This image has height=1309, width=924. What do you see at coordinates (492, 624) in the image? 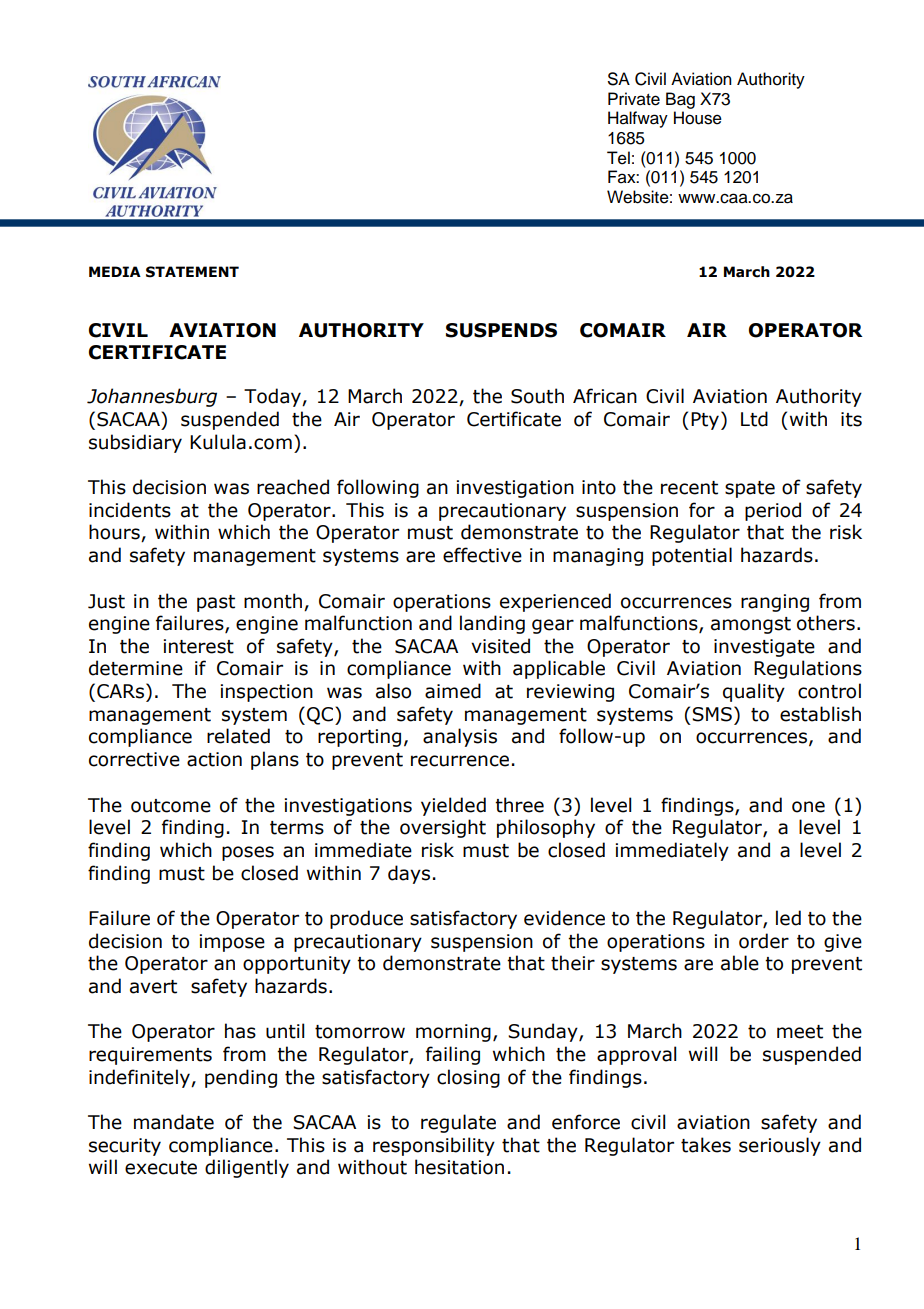
I see `landing` at bounding box center [492, 624].
